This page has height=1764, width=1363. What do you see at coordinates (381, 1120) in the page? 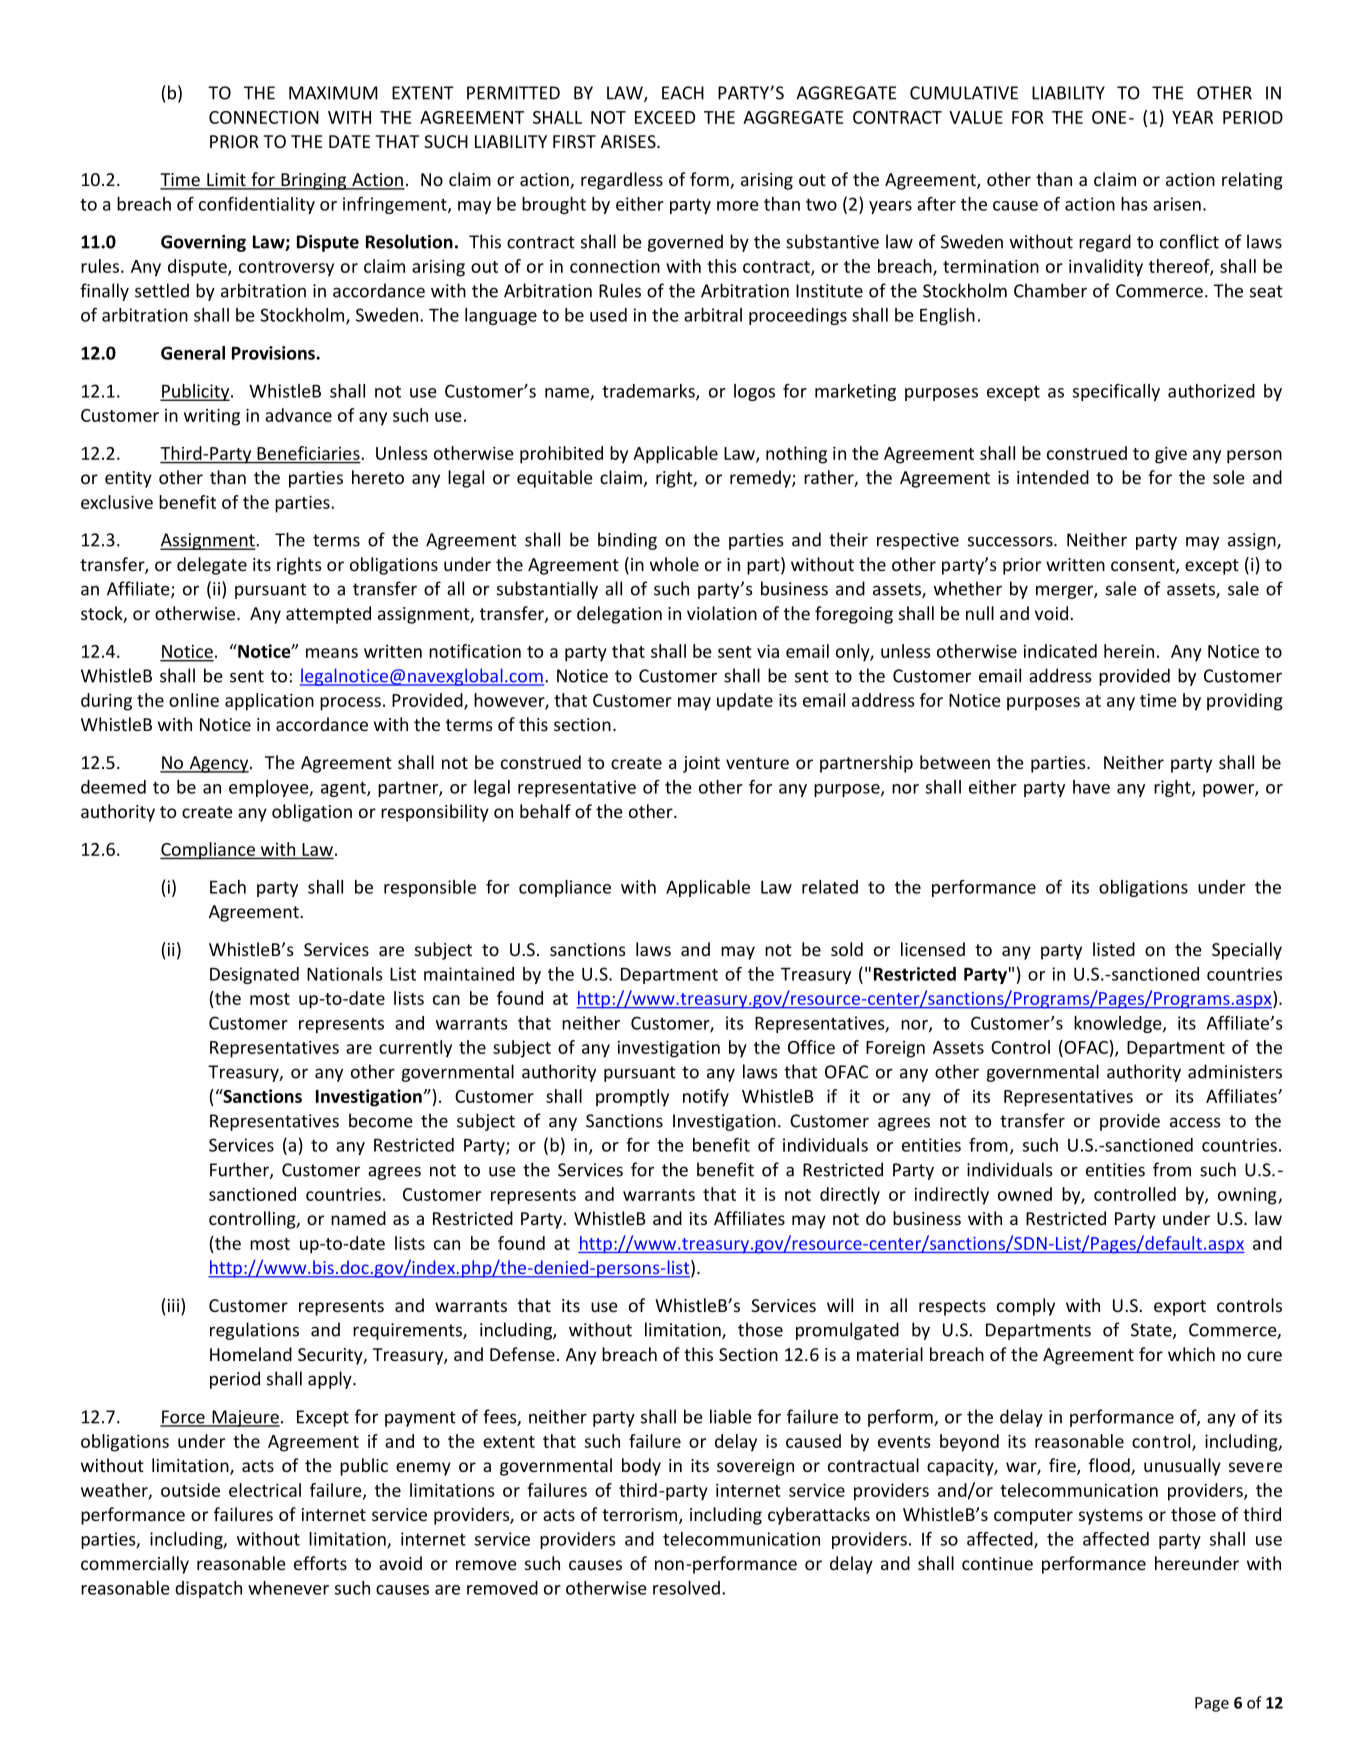
I see `become` at bounding box center [381, 1120].
